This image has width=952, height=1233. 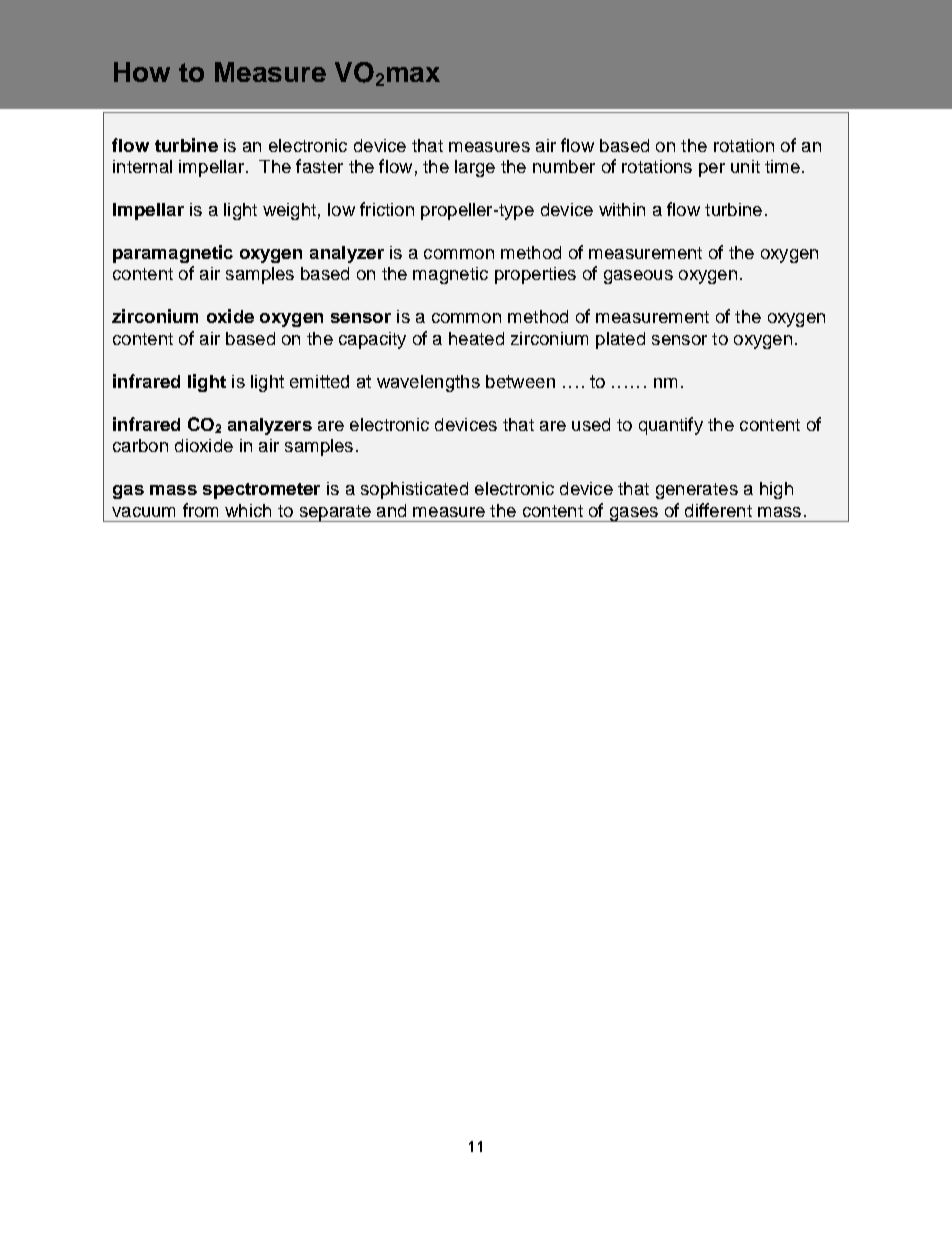 What do you see at coordinates (142, 166) in the image?
I see `internal` at bounding box center [142, 166].
